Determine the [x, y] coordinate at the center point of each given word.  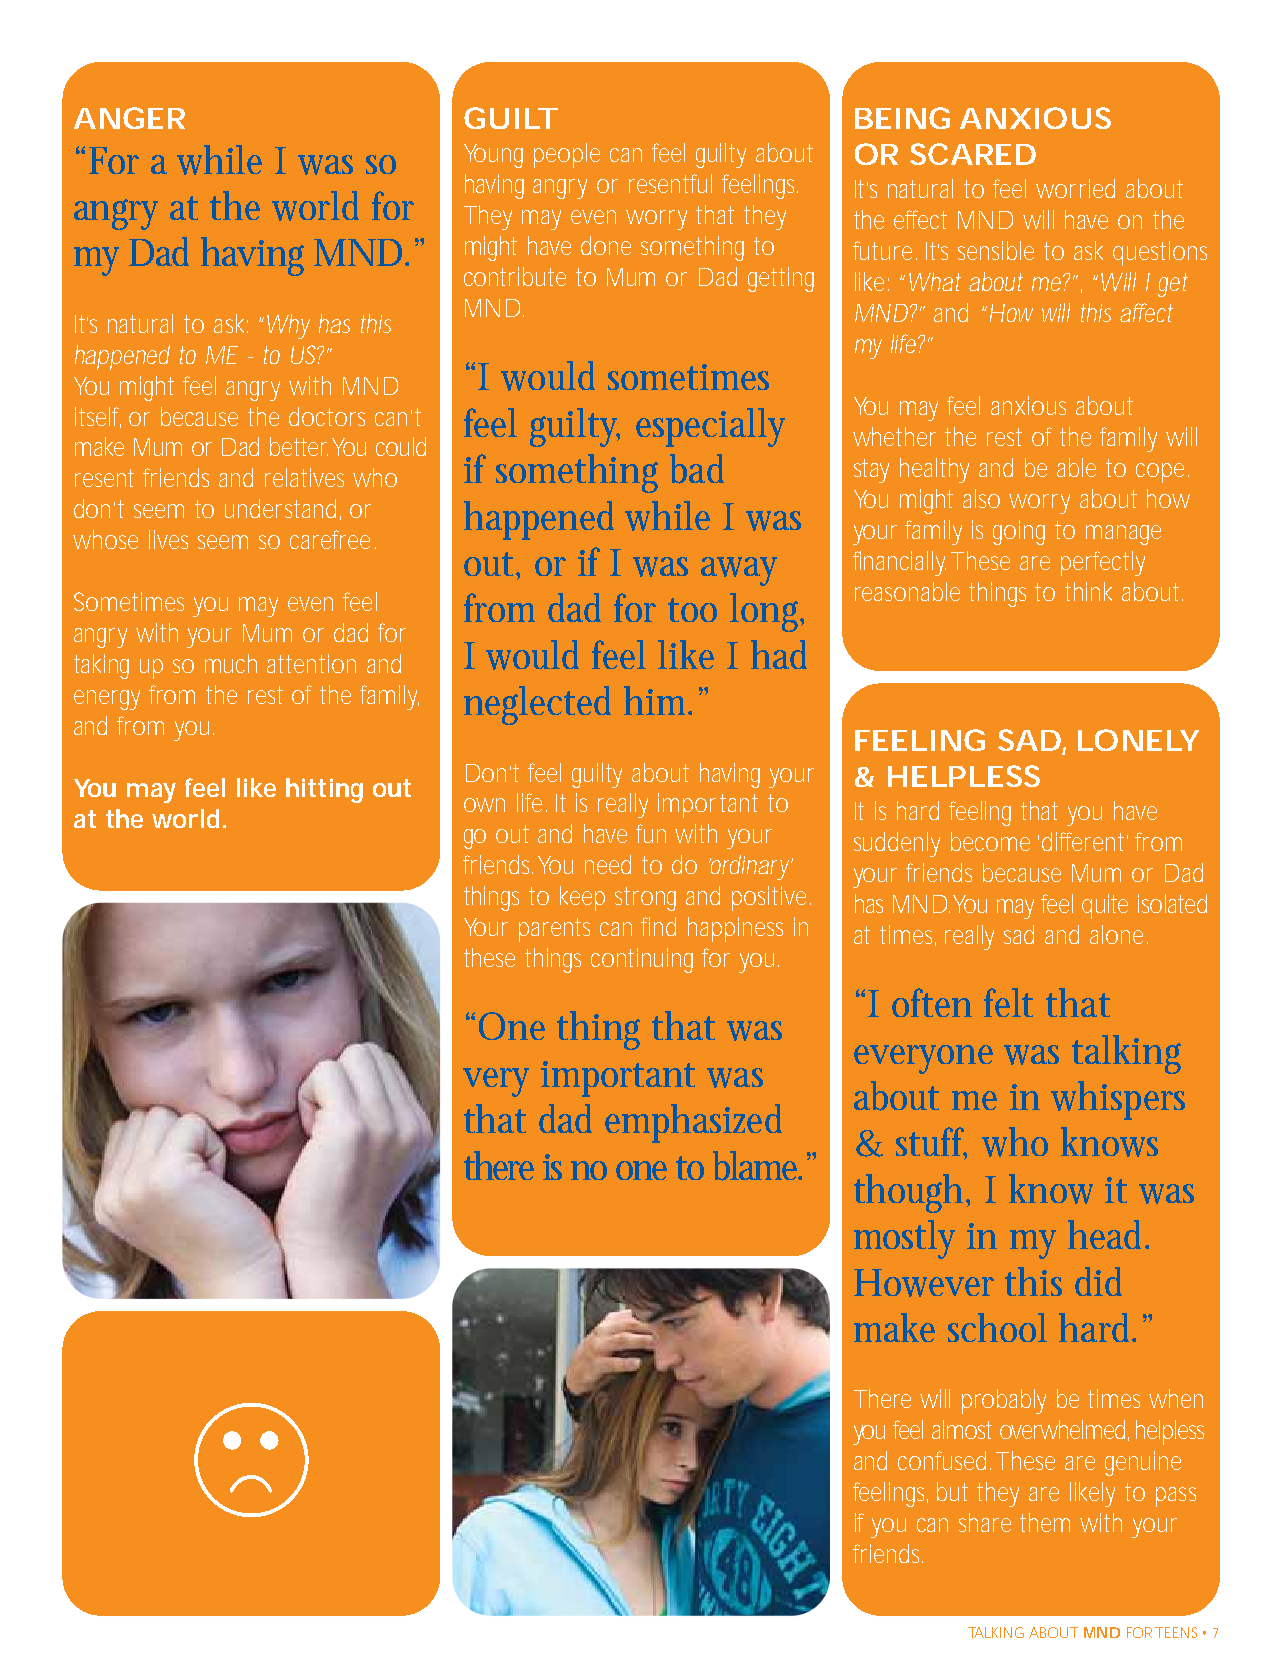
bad [697, 469]
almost [962, 1429]
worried [1075, 188]
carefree [330, 539]
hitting [324, 790]
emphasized [693, 1123]
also [981, 498]
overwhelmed [1064, 1430]
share [985, 1522]
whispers [1118, 1100]
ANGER [129, 118]
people [567, 155]
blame [757, 1166]
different [1085, 841]
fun [651, 833]
